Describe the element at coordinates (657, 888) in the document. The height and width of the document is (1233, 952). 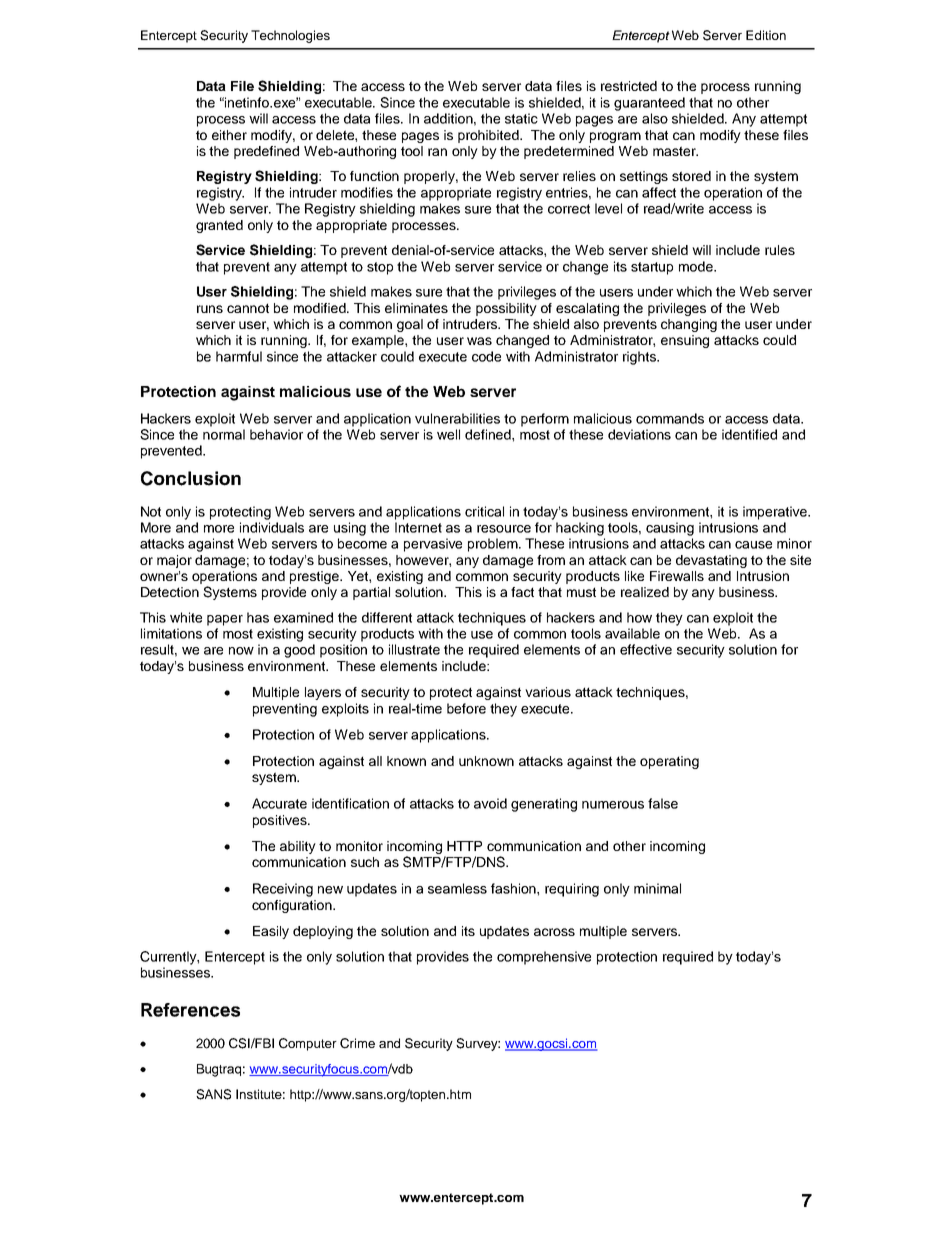
I see `minimal` at that location.
